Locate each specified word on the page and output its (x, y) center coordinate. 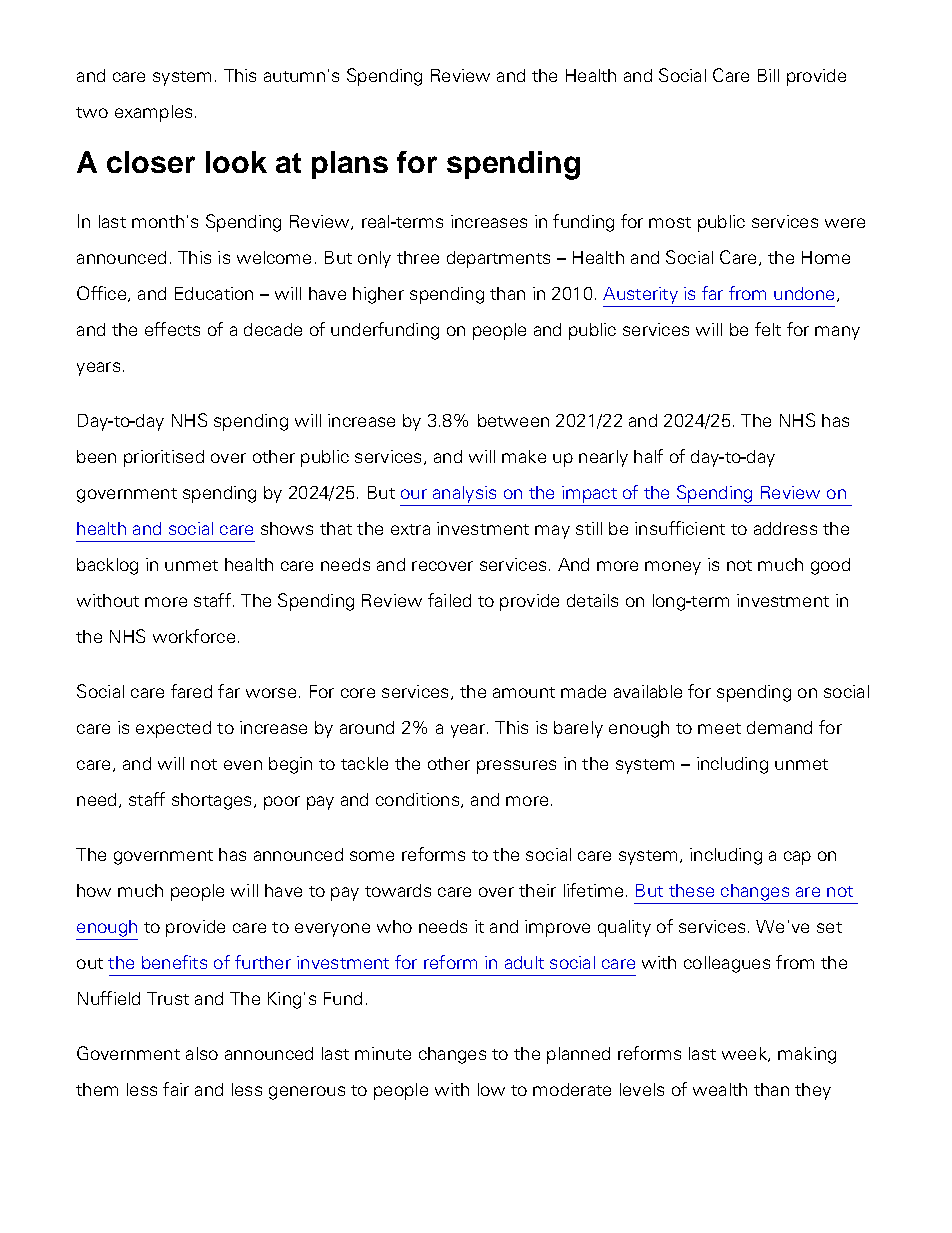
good (830, 566)
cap (797, 858)
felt (768, 329)
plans (350, 165)
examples (153, 113)
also (202, 1053)
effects (172, 329)
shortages (211, 801)
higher (378, 295)
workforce (194, 636)
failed (449, 600)
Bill (768, 75)
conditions (419, 800)
